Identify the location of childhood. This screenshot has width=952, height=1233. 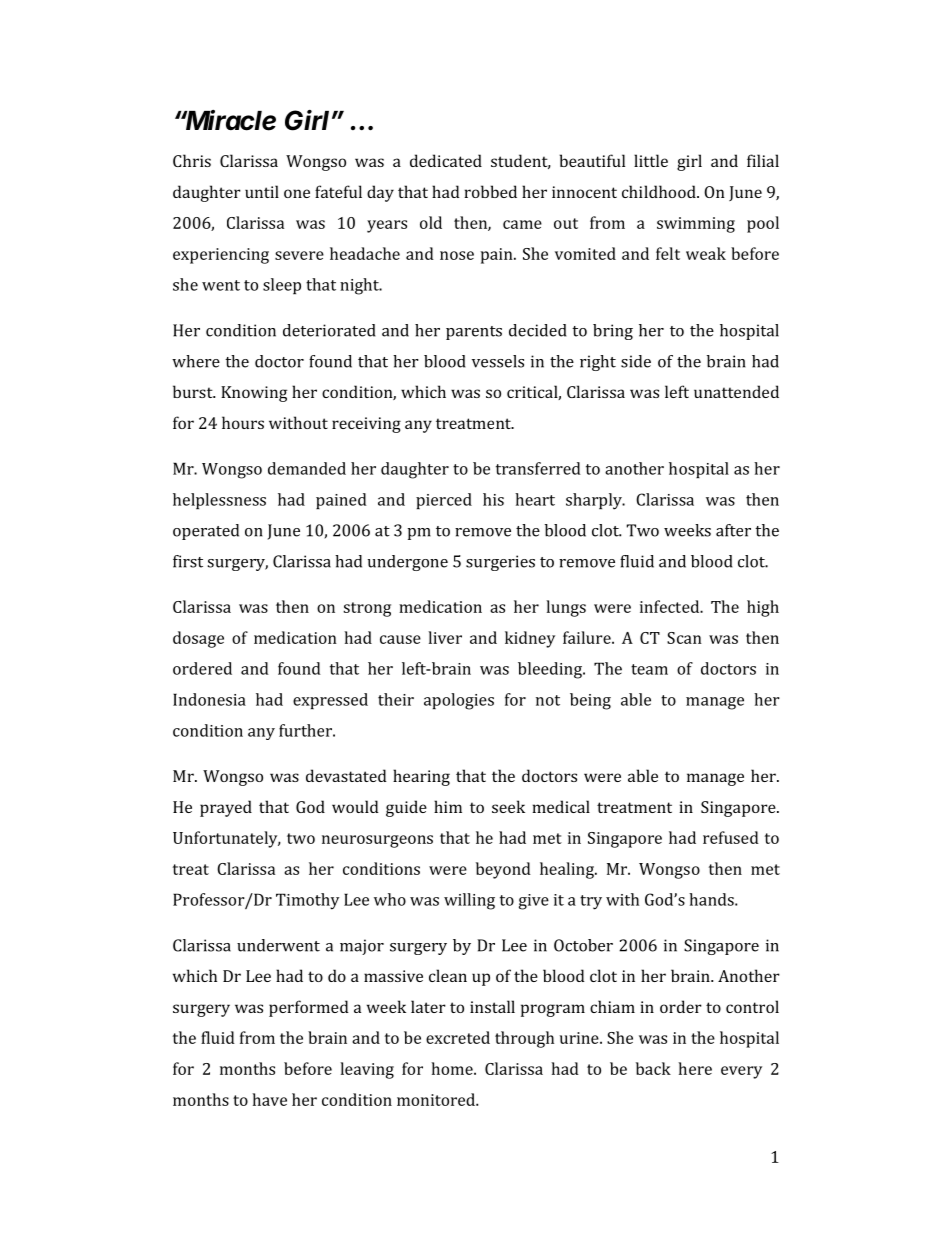
(660, 191).
